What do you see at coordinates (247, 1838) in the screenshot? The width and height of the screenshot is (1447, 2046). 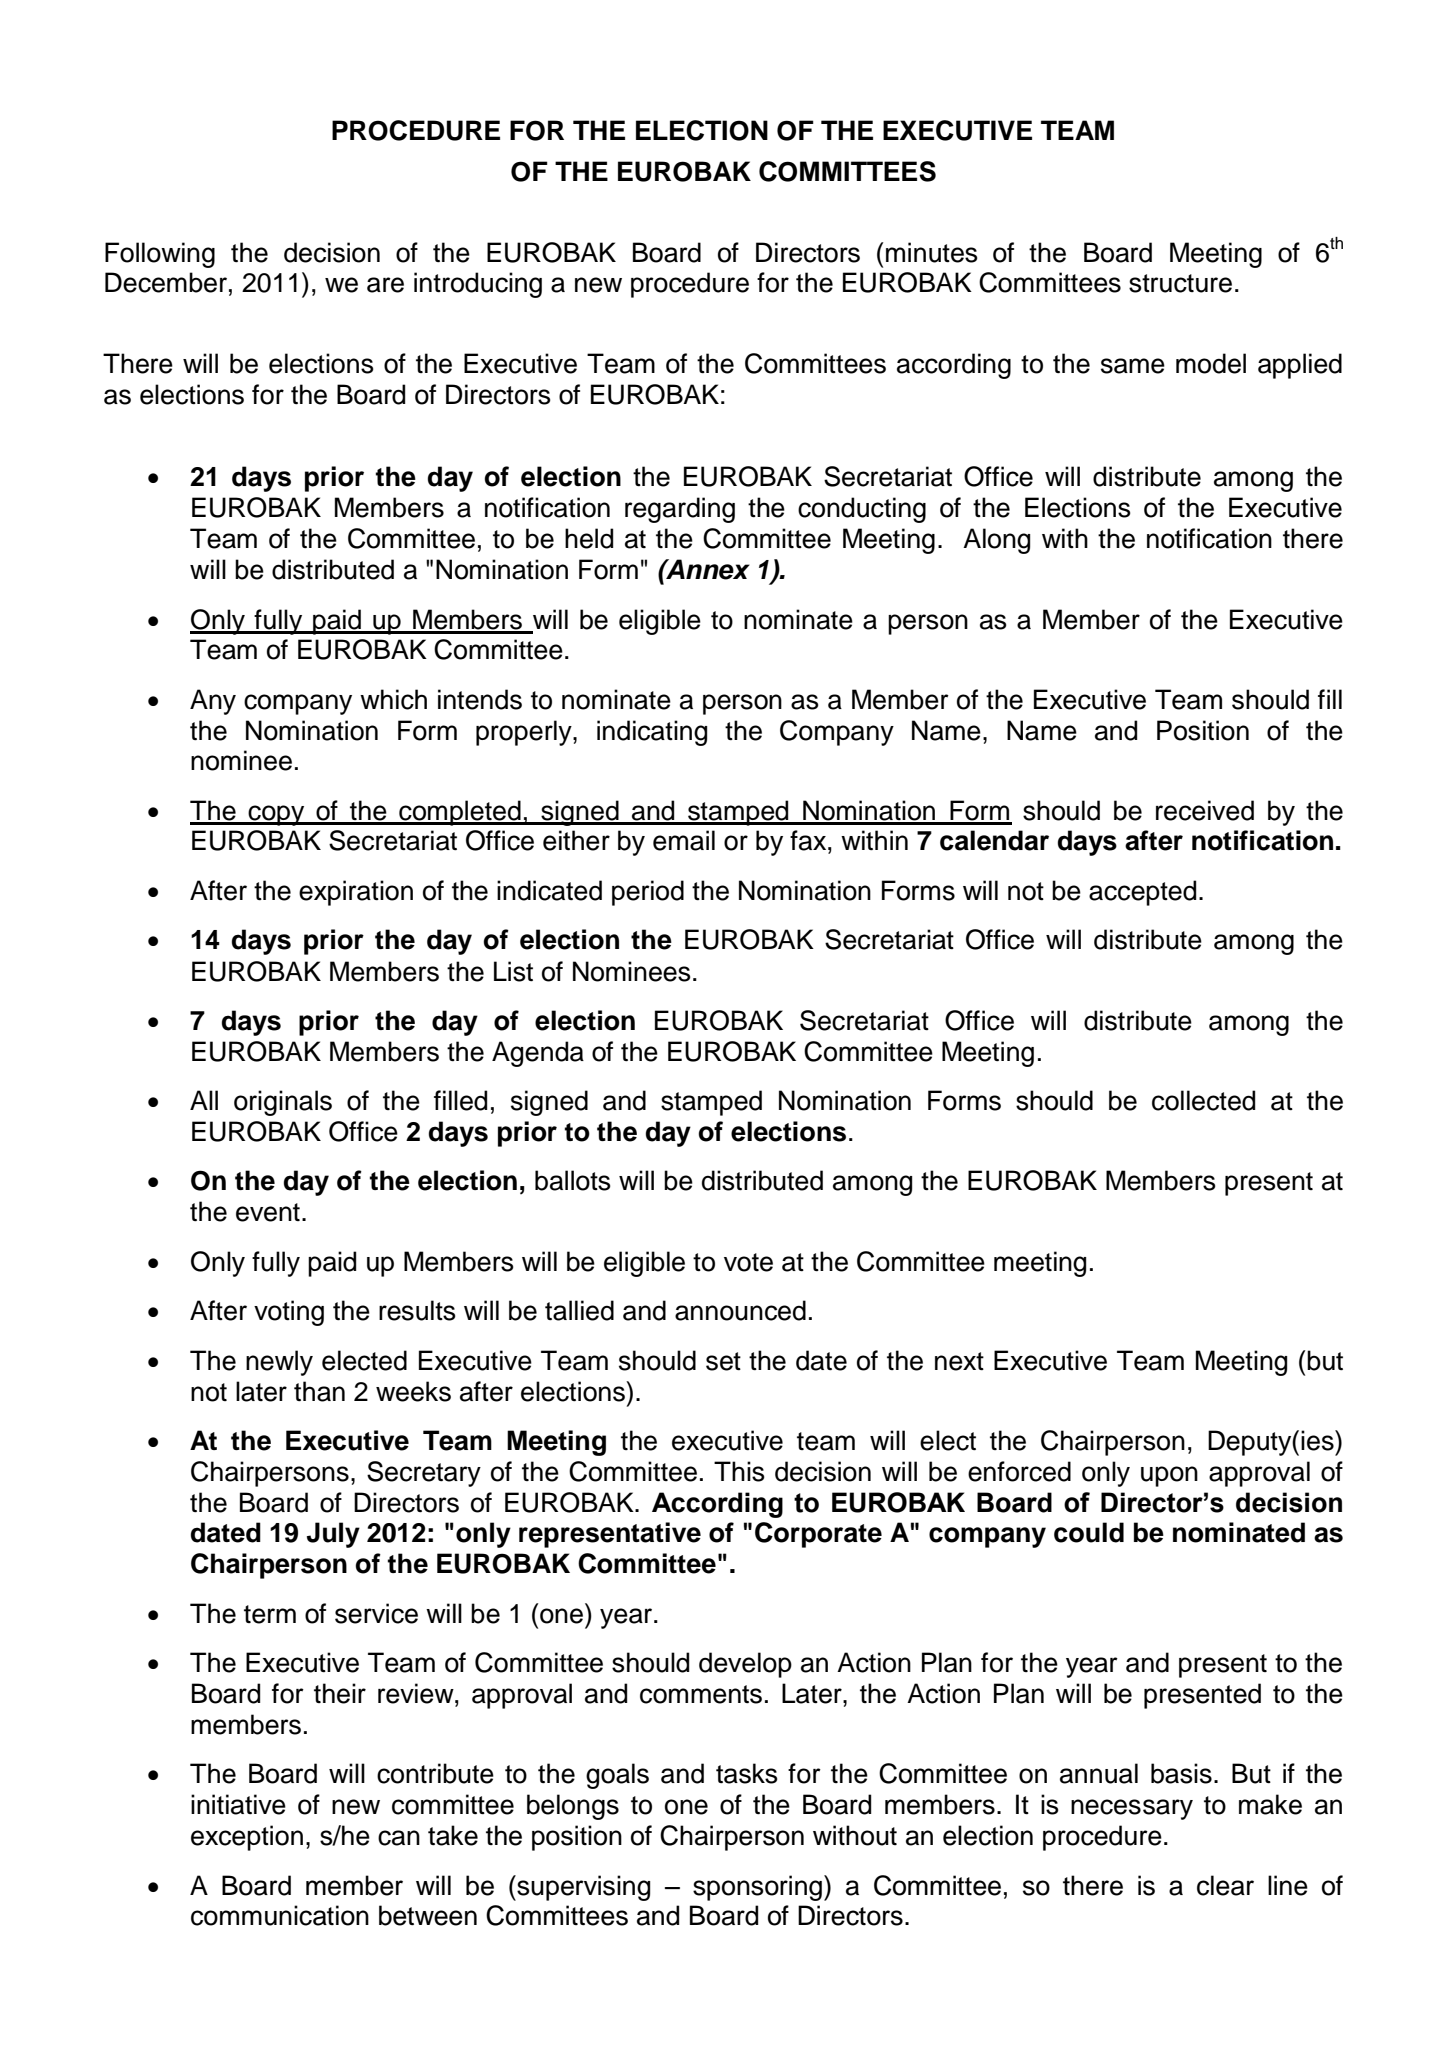 I see `exception` at bounding box center [247, 1838].
